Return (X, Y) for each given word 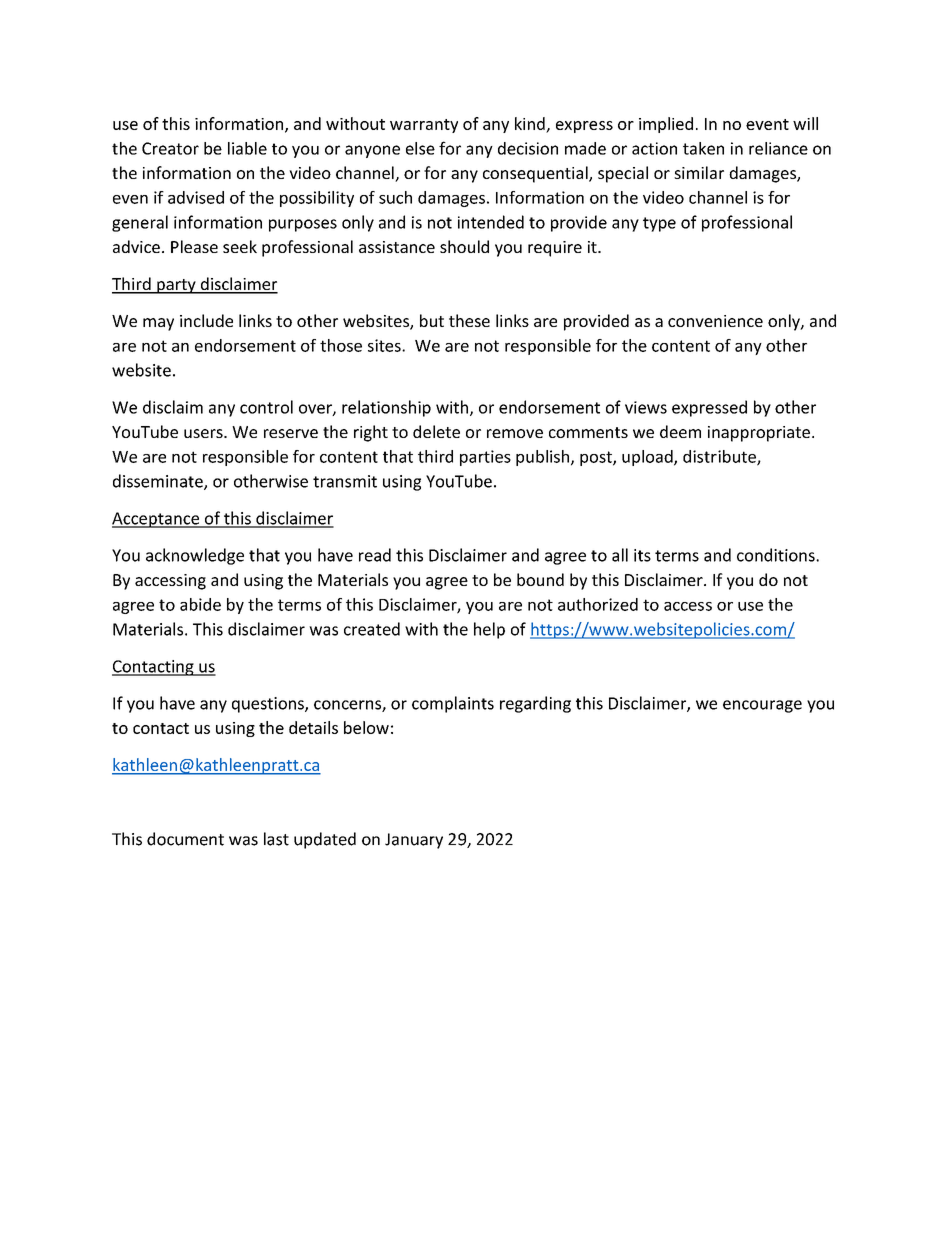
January (414, 841)
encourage (762, 706)
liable (247, 148)
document (185, 839)
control (266, 407)
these (469, 320)
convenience (715, 321)
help (489, 630)
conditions (777, 555)
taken (703, 148)
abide (200, 604)
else (420, 148)
